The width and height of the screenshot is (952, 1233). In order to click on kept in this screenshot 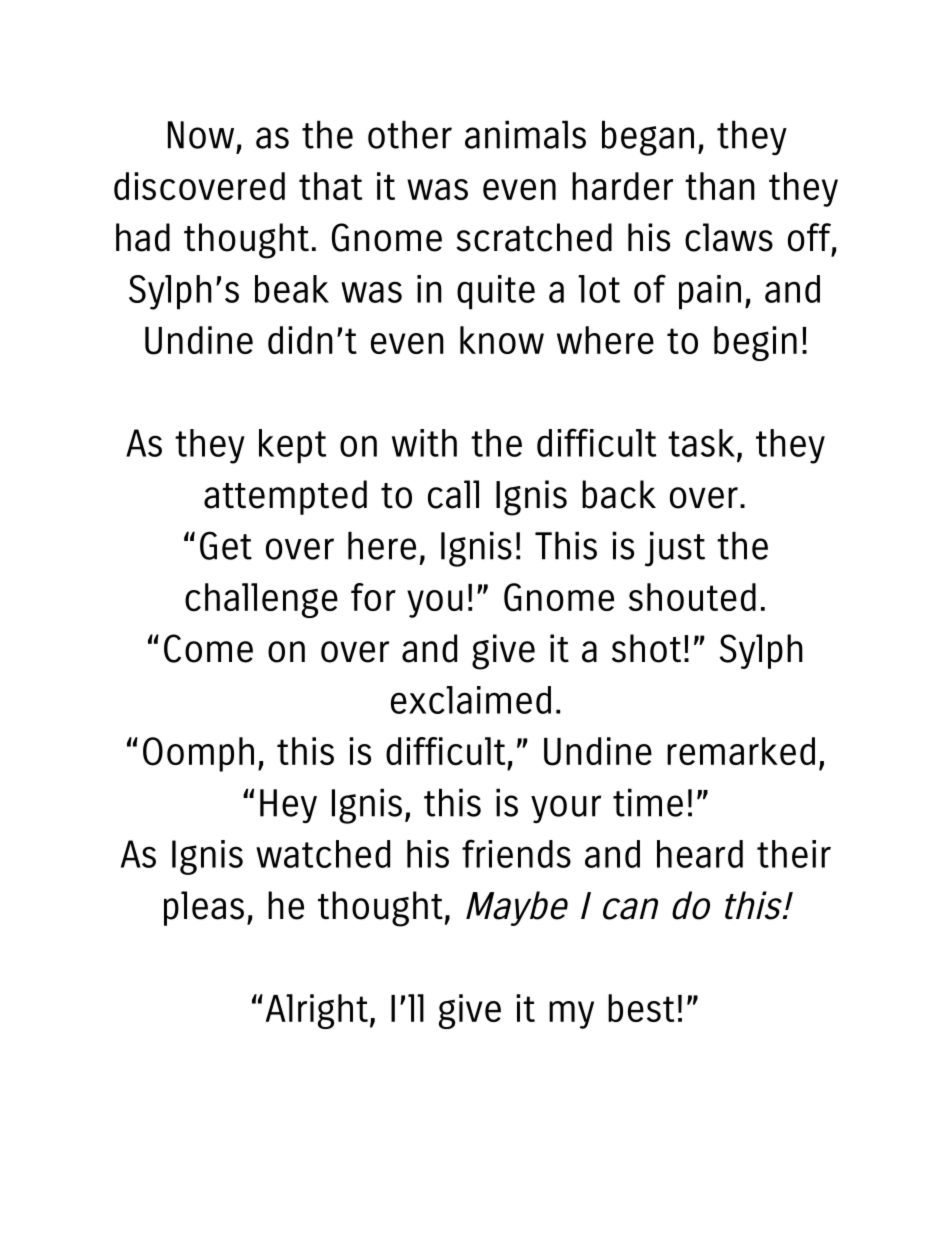, I will do `click(293, 446)`.
